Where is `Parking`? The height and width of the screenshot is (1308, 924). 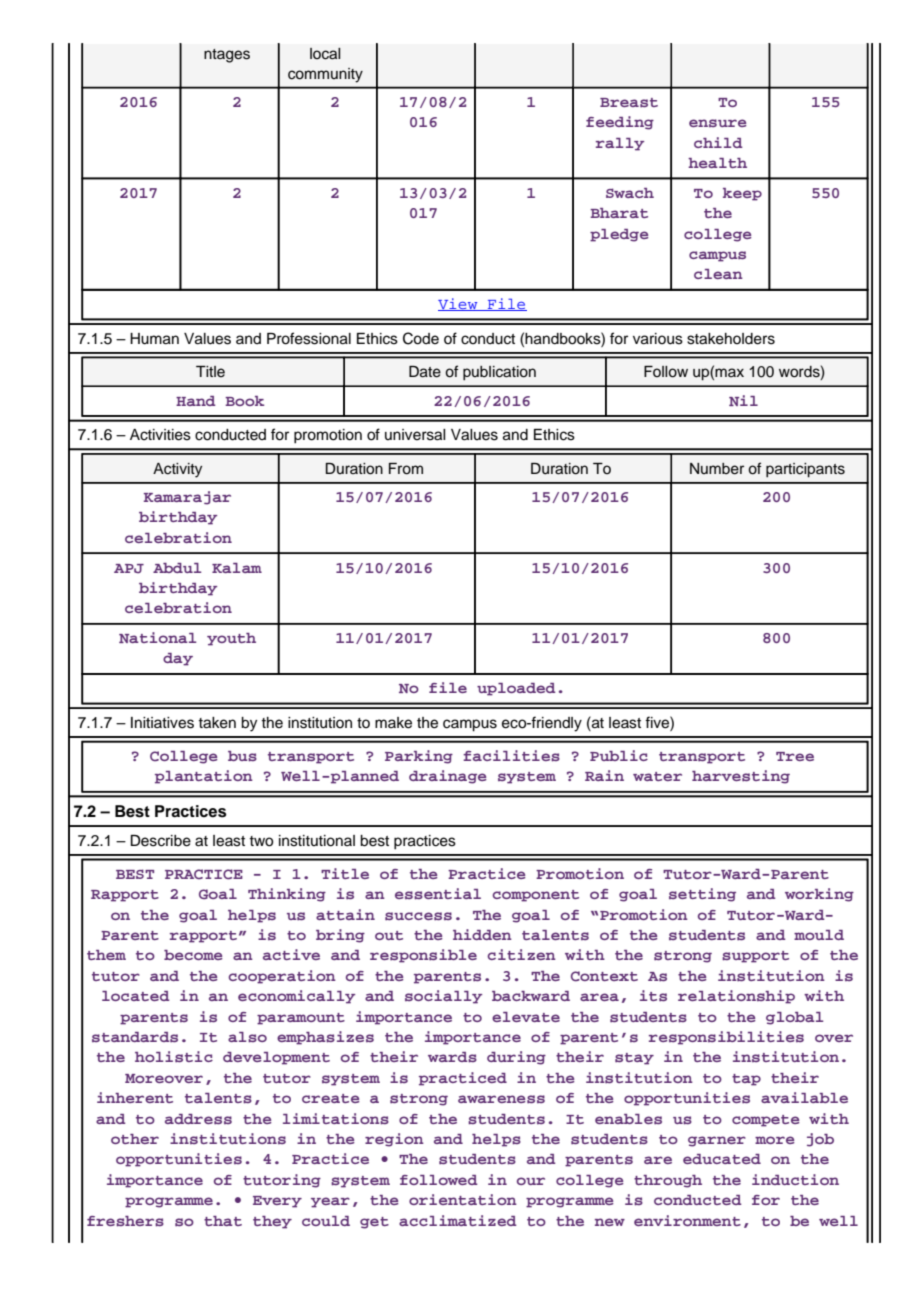
Parking is located at coordinates (419, 757).
